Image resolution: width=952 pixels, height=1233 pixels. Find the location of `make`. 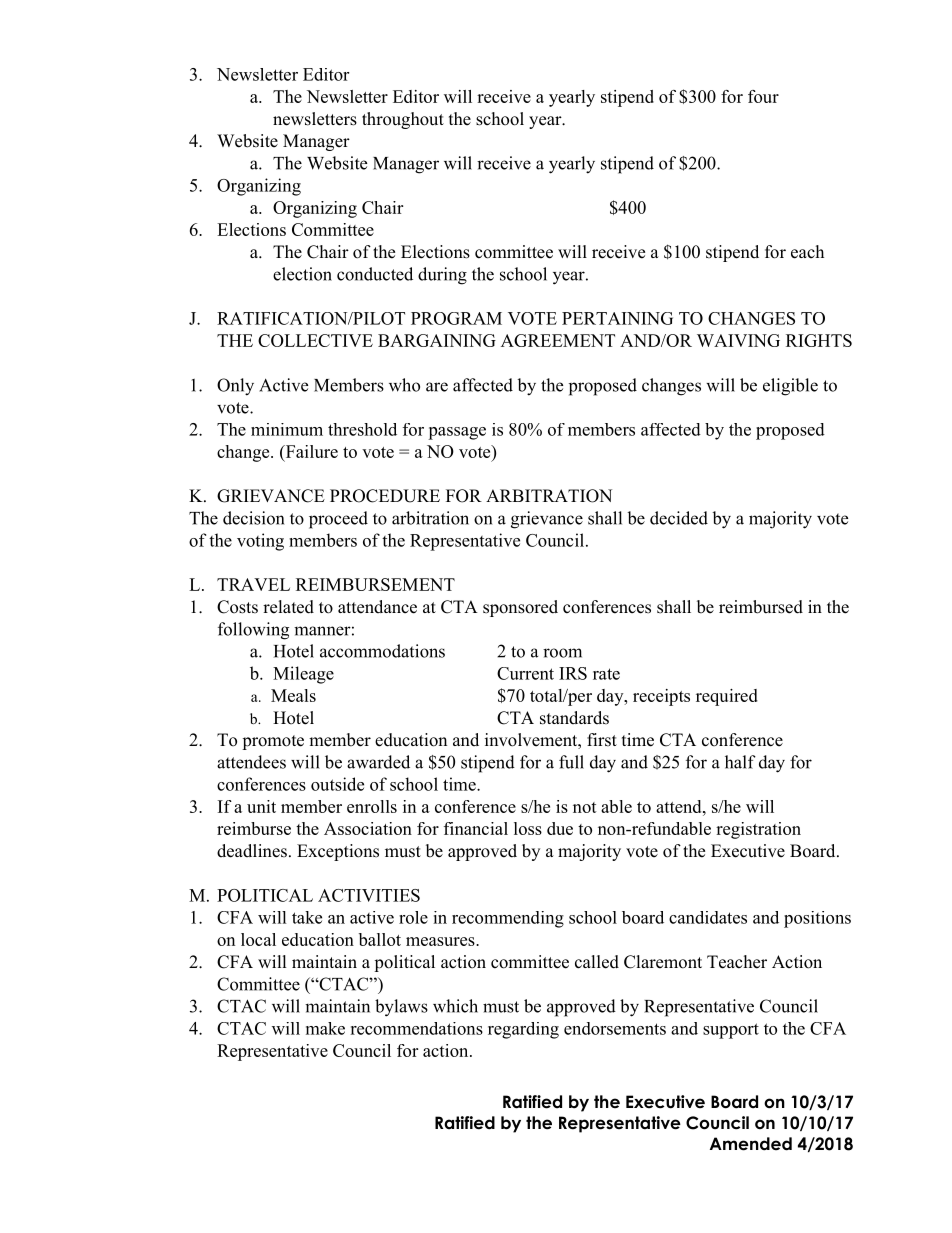

make is located at coordinates (325, 1028).
